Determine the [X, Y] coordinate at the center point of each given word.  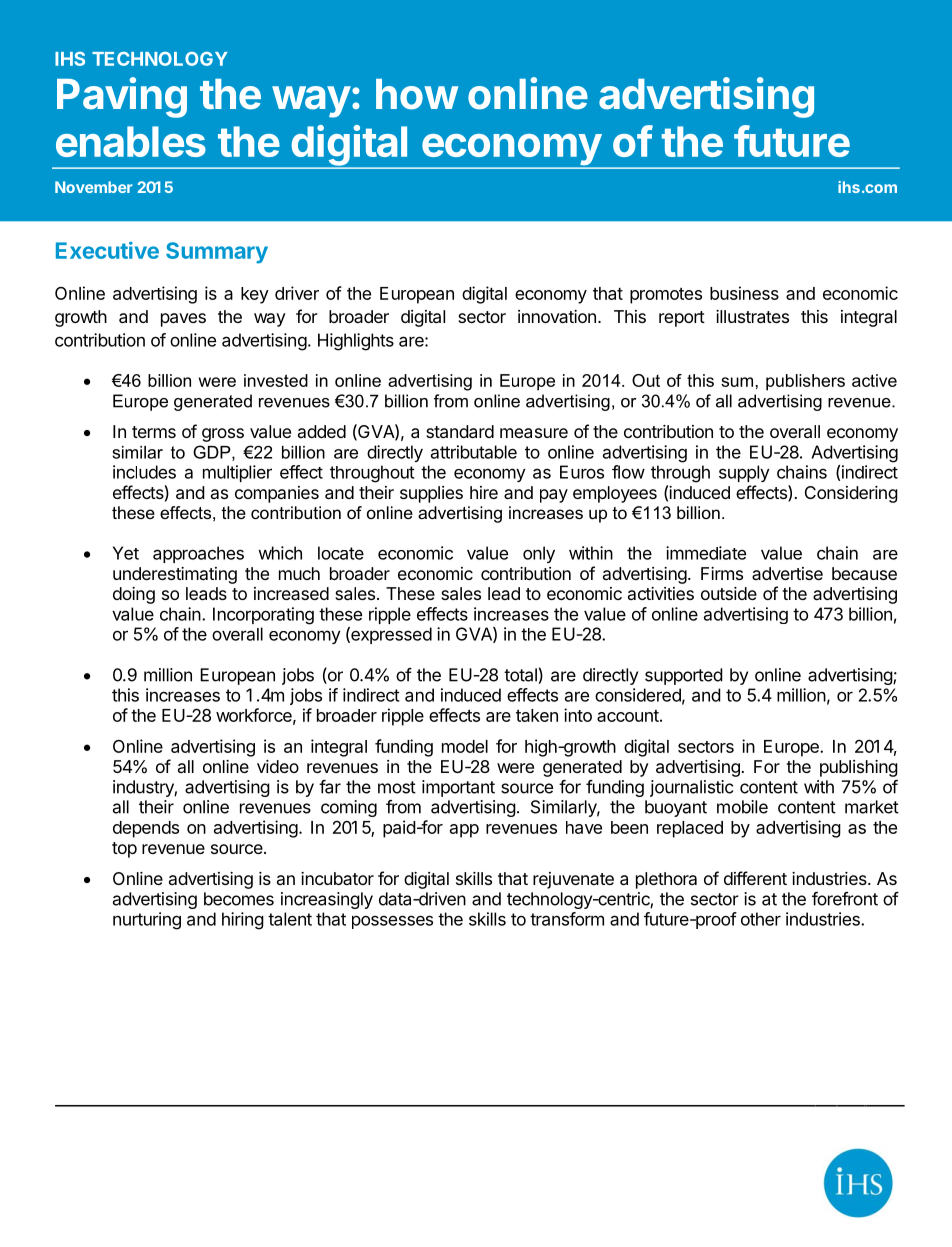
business [744, 293]
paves [183, 320]
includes [144, 472]
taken [537, 715]
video [278, 766]
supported [684, 676]
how [417, 94]
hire [484, 492]
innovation [557, 316]
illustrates [752, 316]
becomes [239, 899]
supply [744, 473]
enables [131, 141]
